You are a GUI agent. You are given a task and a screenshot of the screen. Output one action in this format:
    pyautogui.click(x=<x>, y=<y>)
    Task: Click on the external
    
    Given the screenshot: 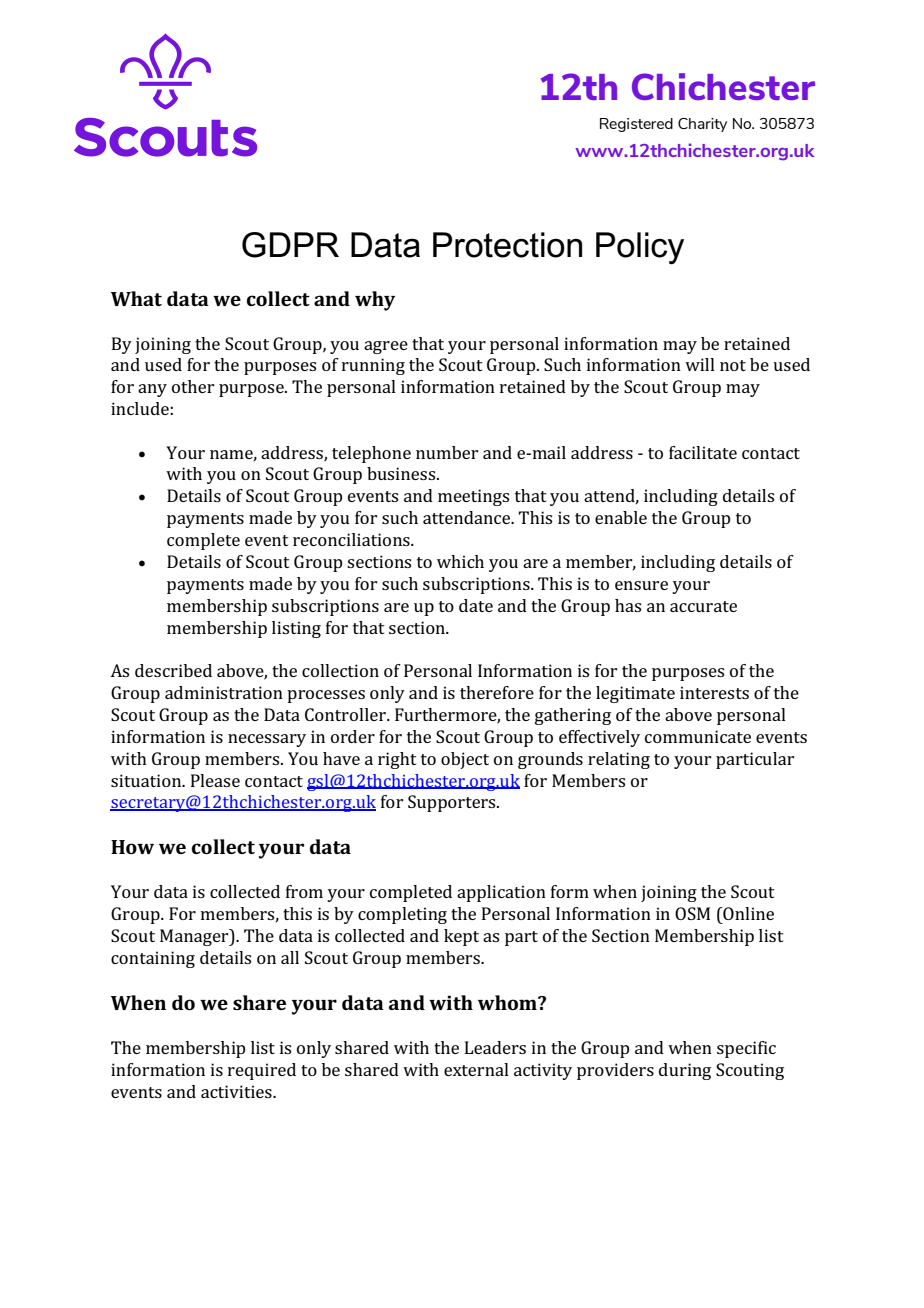 What is the action you would take?
    pyautogui.click(x=476, y=1069)
